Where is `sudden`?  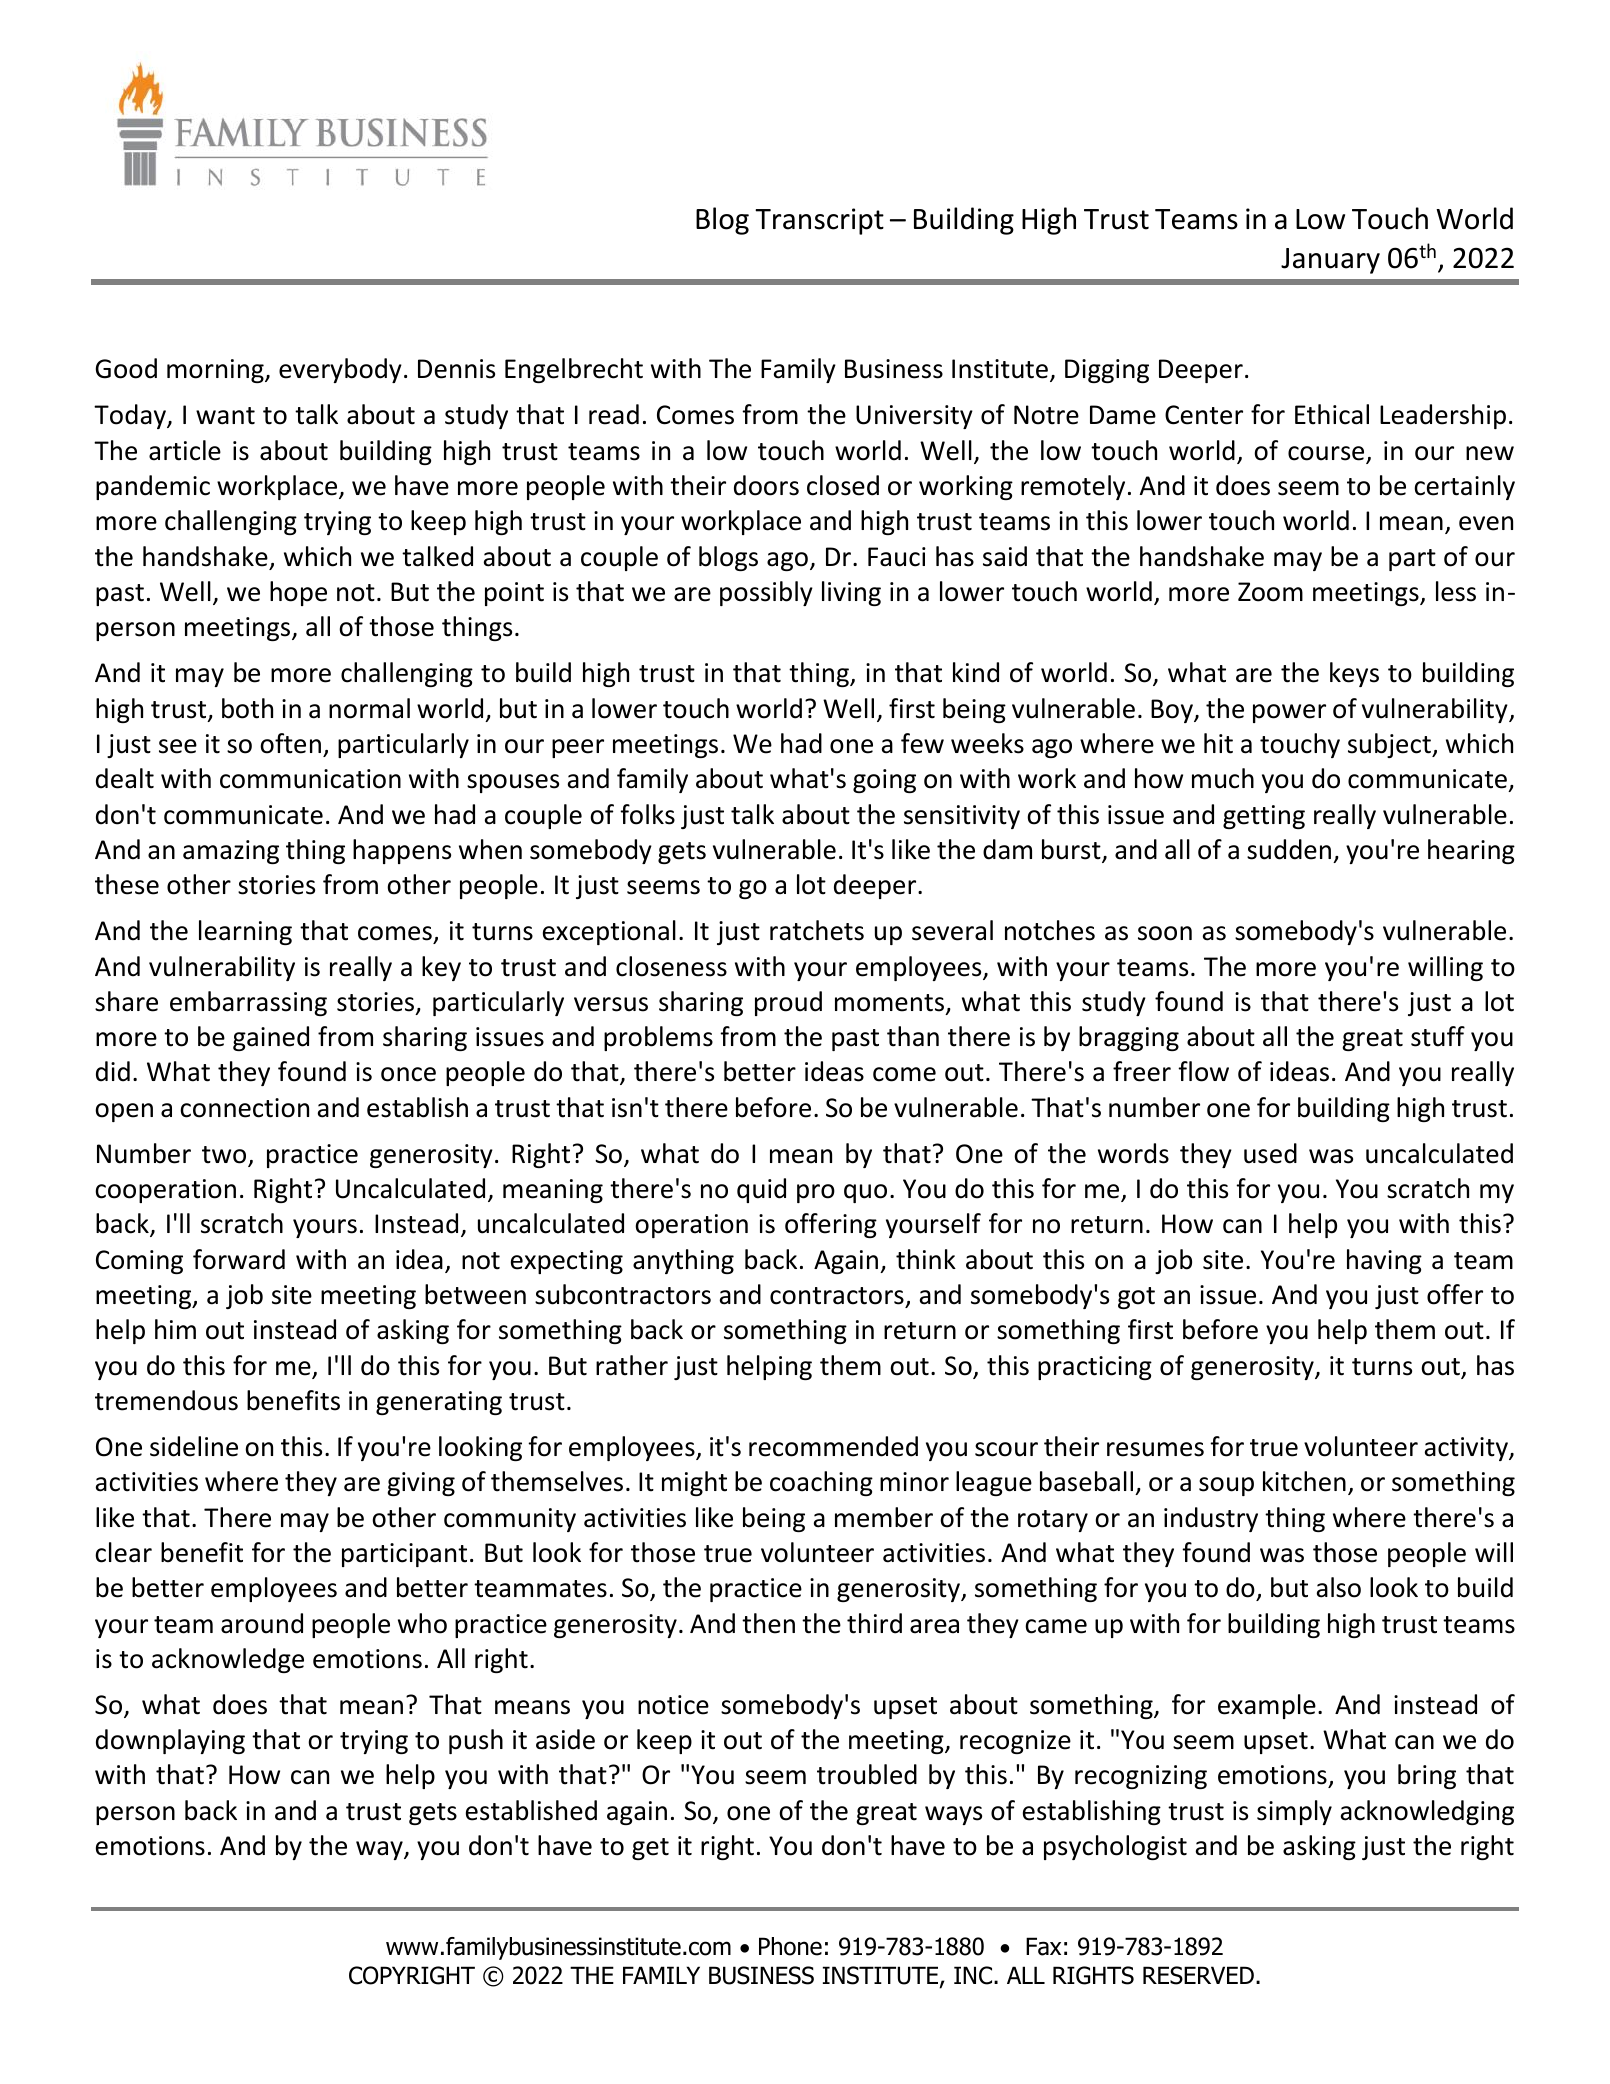 sudden is located at coordinates (1289, 849).
